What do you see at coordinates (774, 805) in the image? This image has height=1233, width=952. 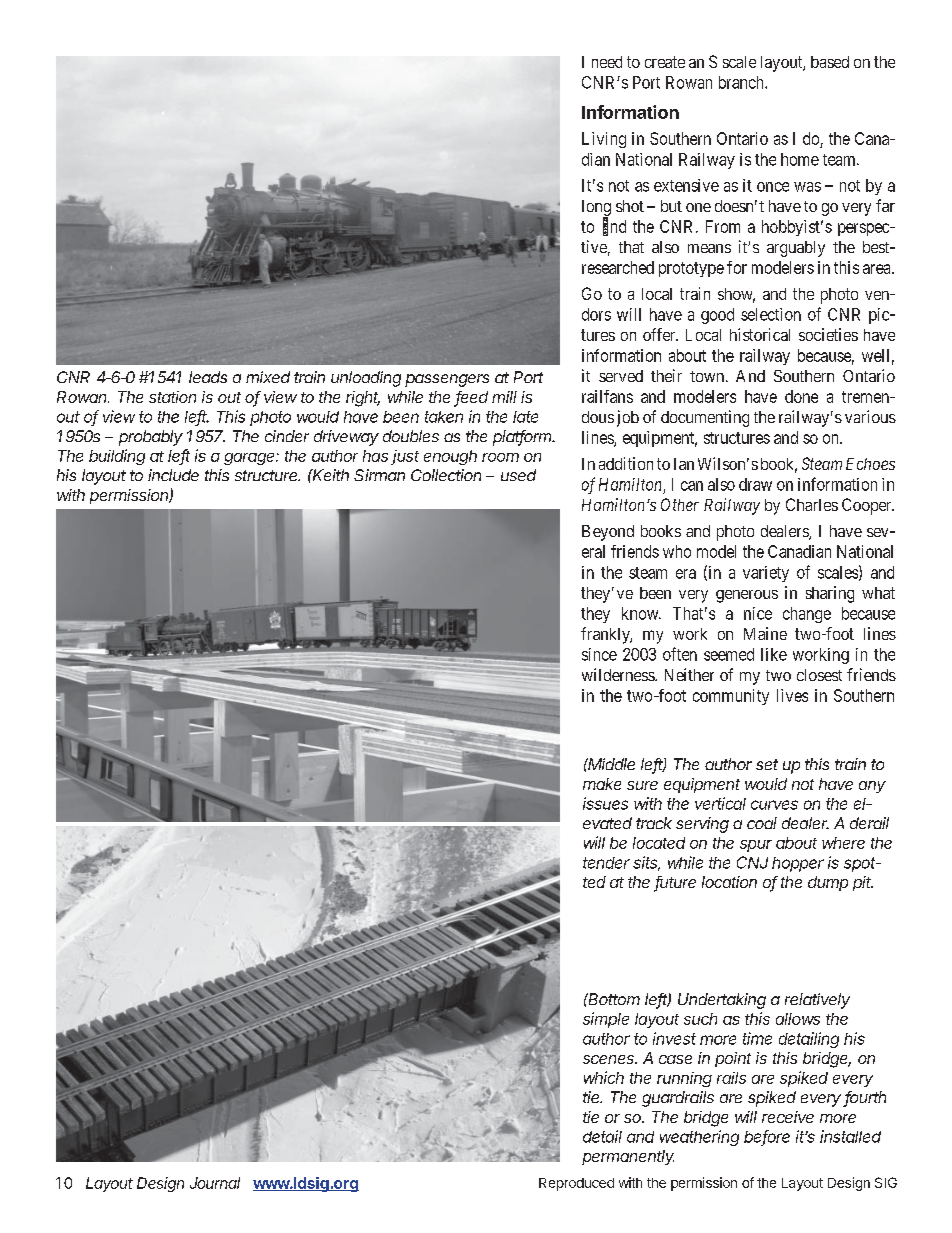 I see `curves` at bounding box center [774, 805].
